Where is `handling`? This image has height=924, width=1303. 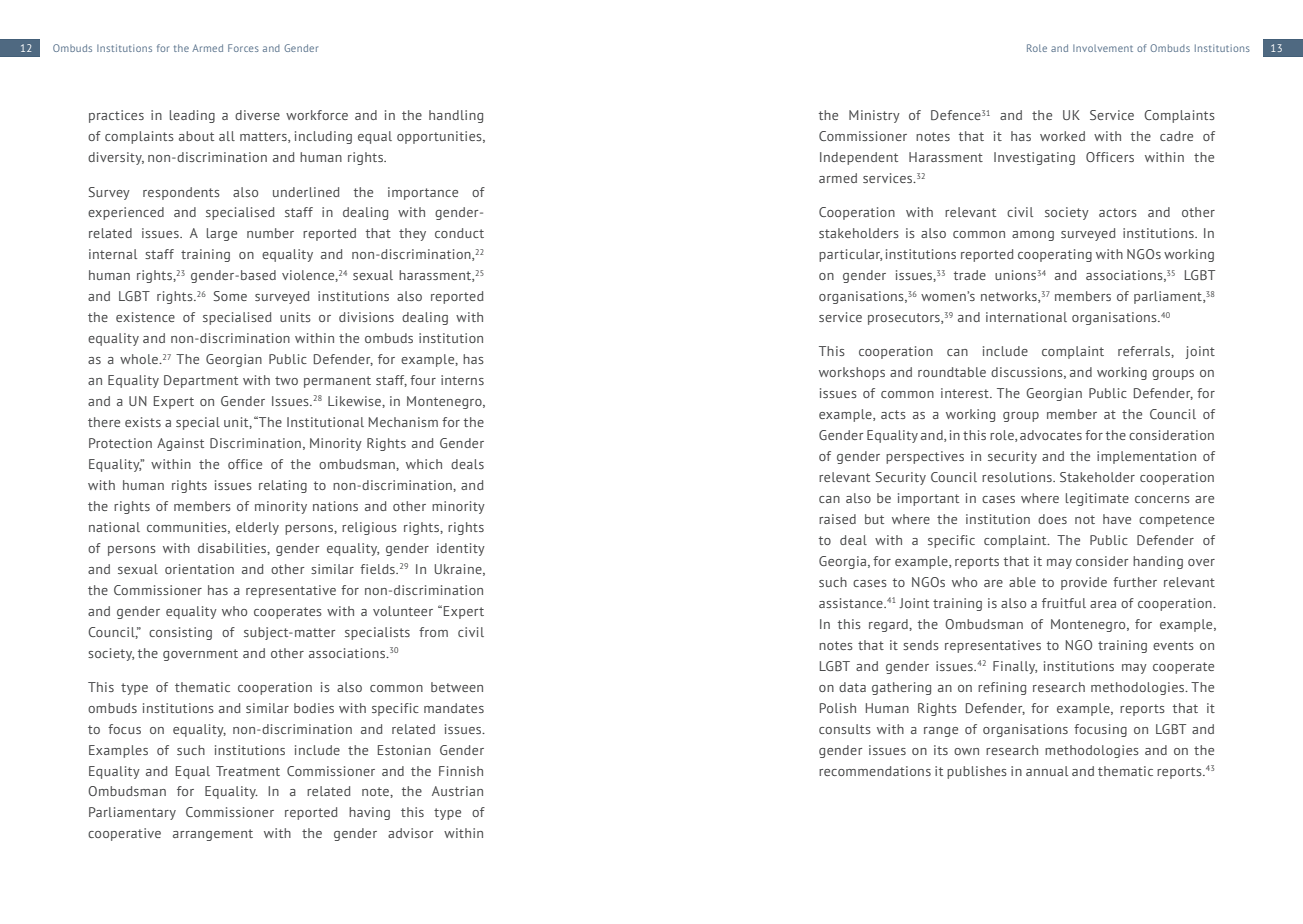
handling is located at coordinates (456, 116).
